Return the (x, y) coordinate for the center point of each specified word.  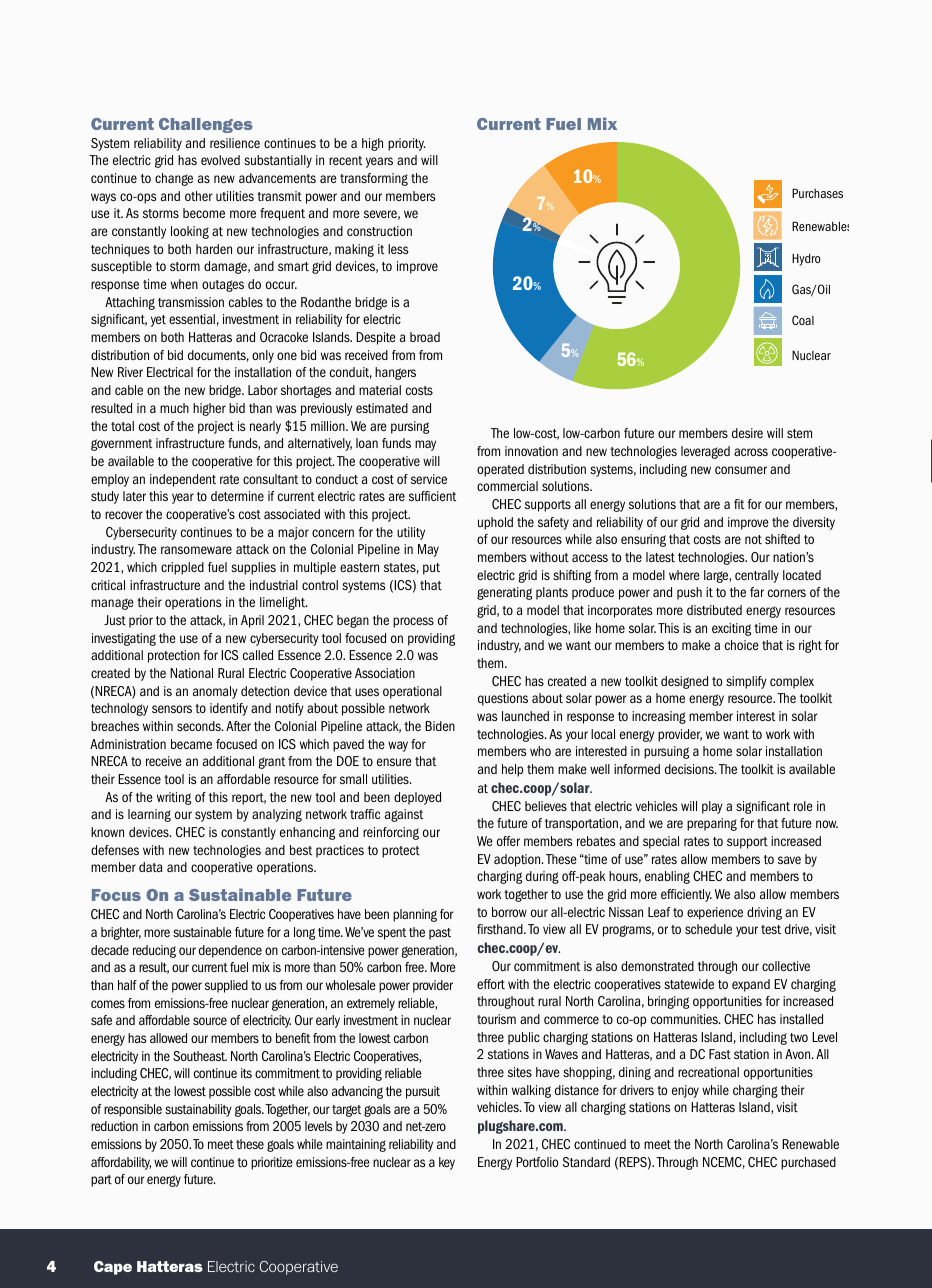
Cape (113, 1268)
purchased (808, 1163)
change (174, 179)
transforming (374, 179)
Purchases (817, 193)
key (447, 1163)
